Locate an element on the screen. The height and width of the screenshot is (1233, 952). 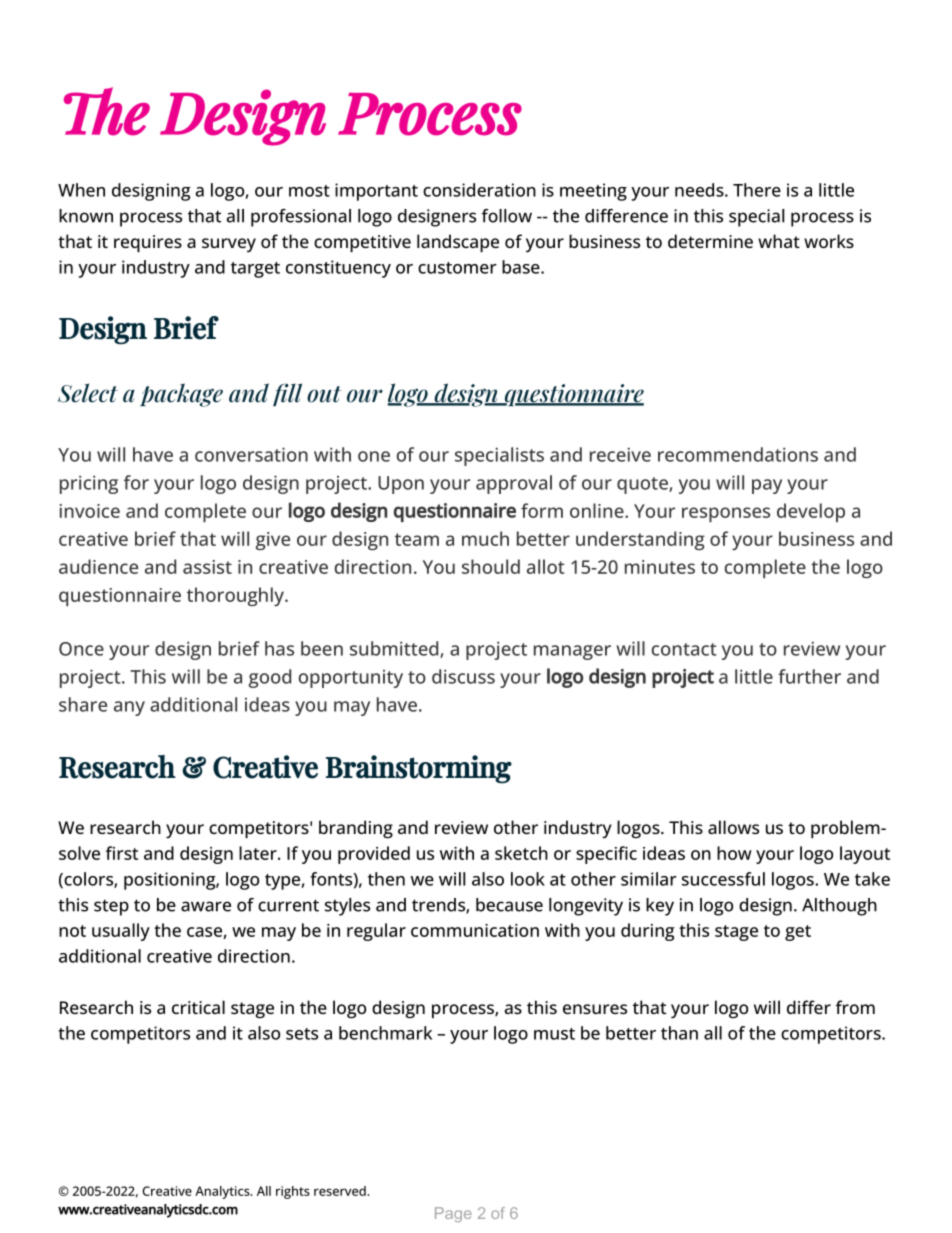
what is located at coordinates (779, 241).
